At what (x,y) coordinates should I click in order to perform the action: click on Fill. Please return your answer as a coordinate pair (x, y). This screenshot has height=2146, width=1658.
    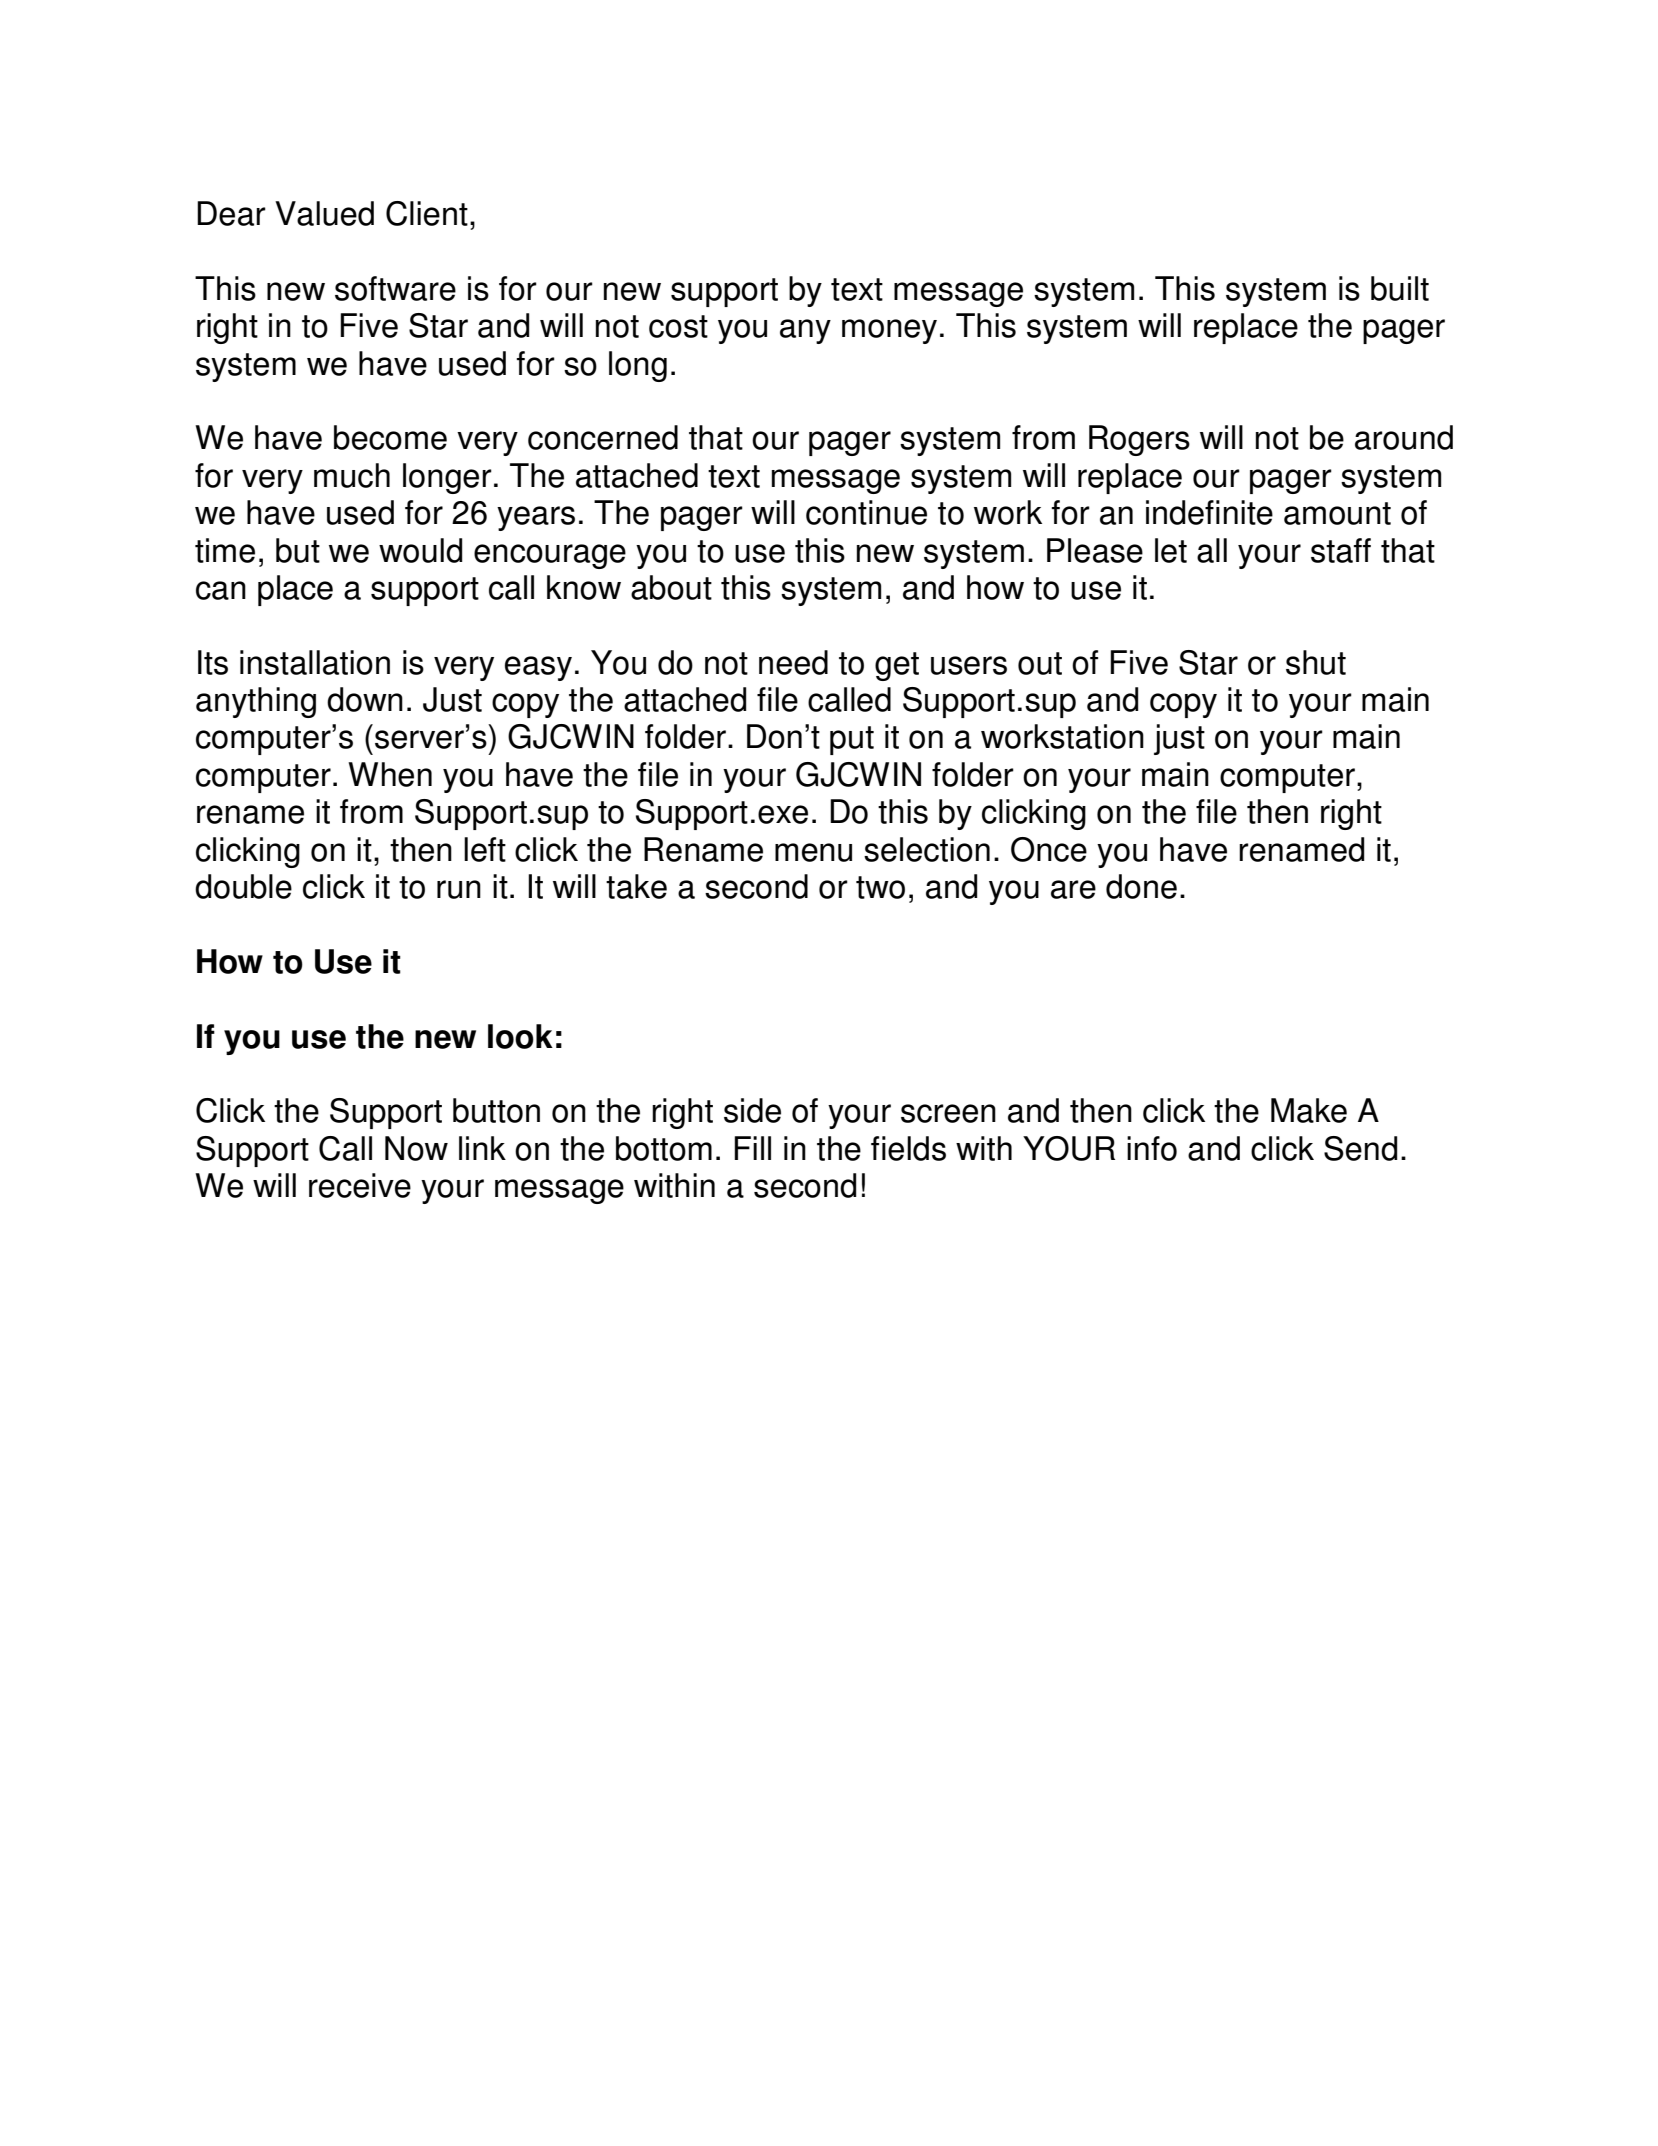
    Looking at the image, I should click on (752, 1148).
